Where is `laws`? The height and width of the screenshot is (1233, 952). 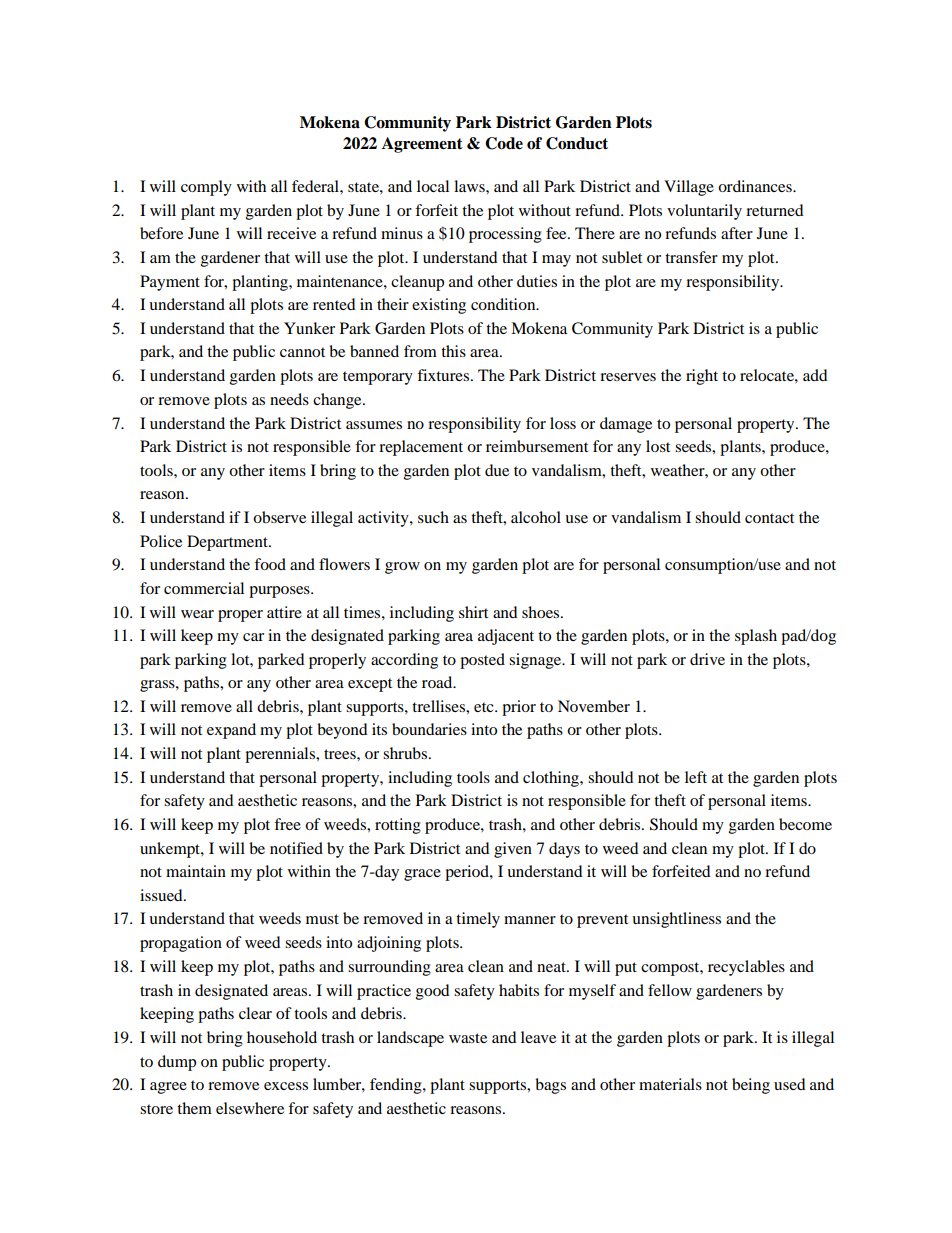 laws is located at coordinates (470, 186).
